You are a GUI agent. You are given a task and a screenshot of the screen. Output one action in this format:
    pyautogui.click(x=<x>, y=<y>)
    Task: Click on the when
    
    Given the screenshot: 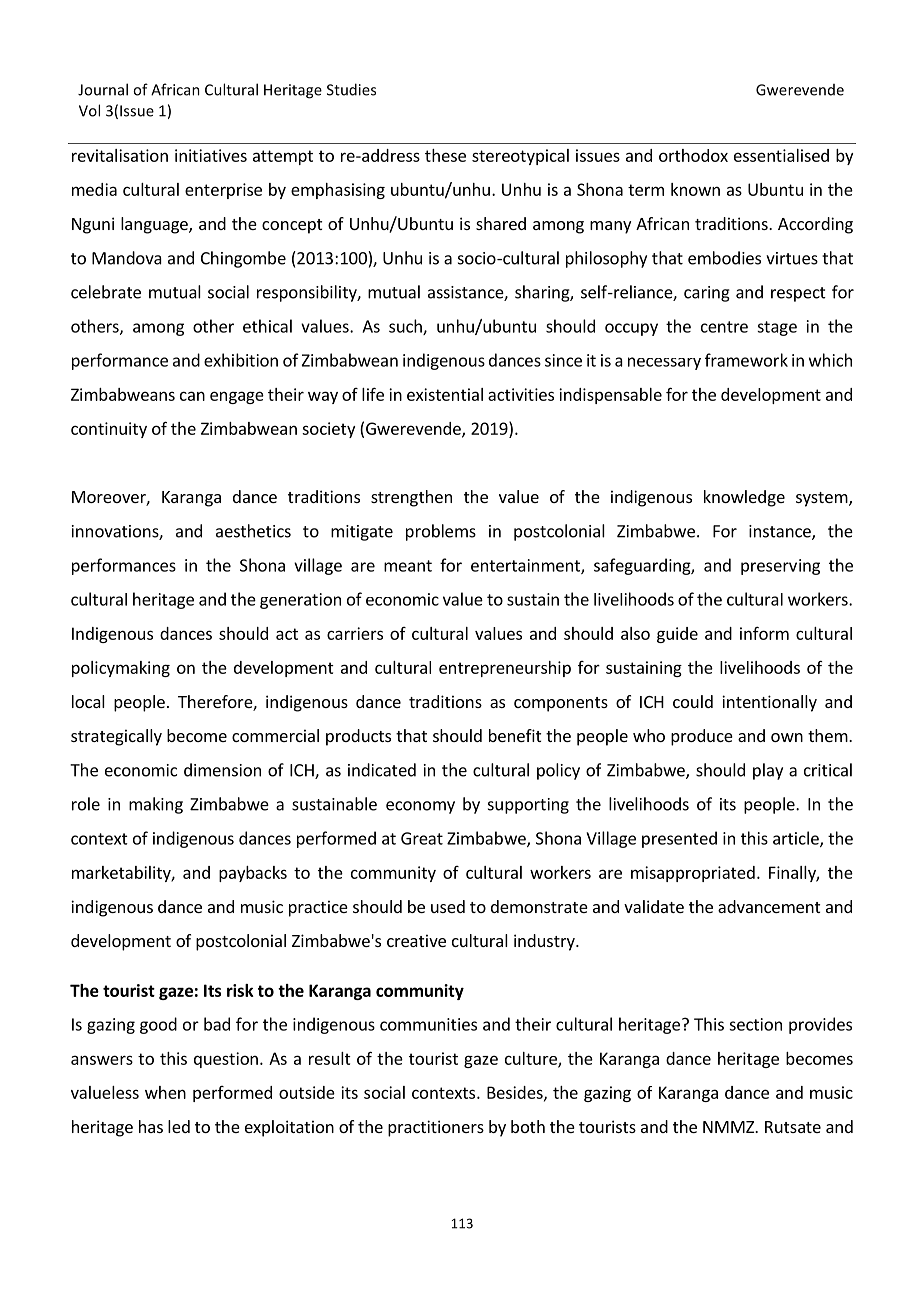 What is the action you would take?
    pyautogui.click(x=165, y=1092)
